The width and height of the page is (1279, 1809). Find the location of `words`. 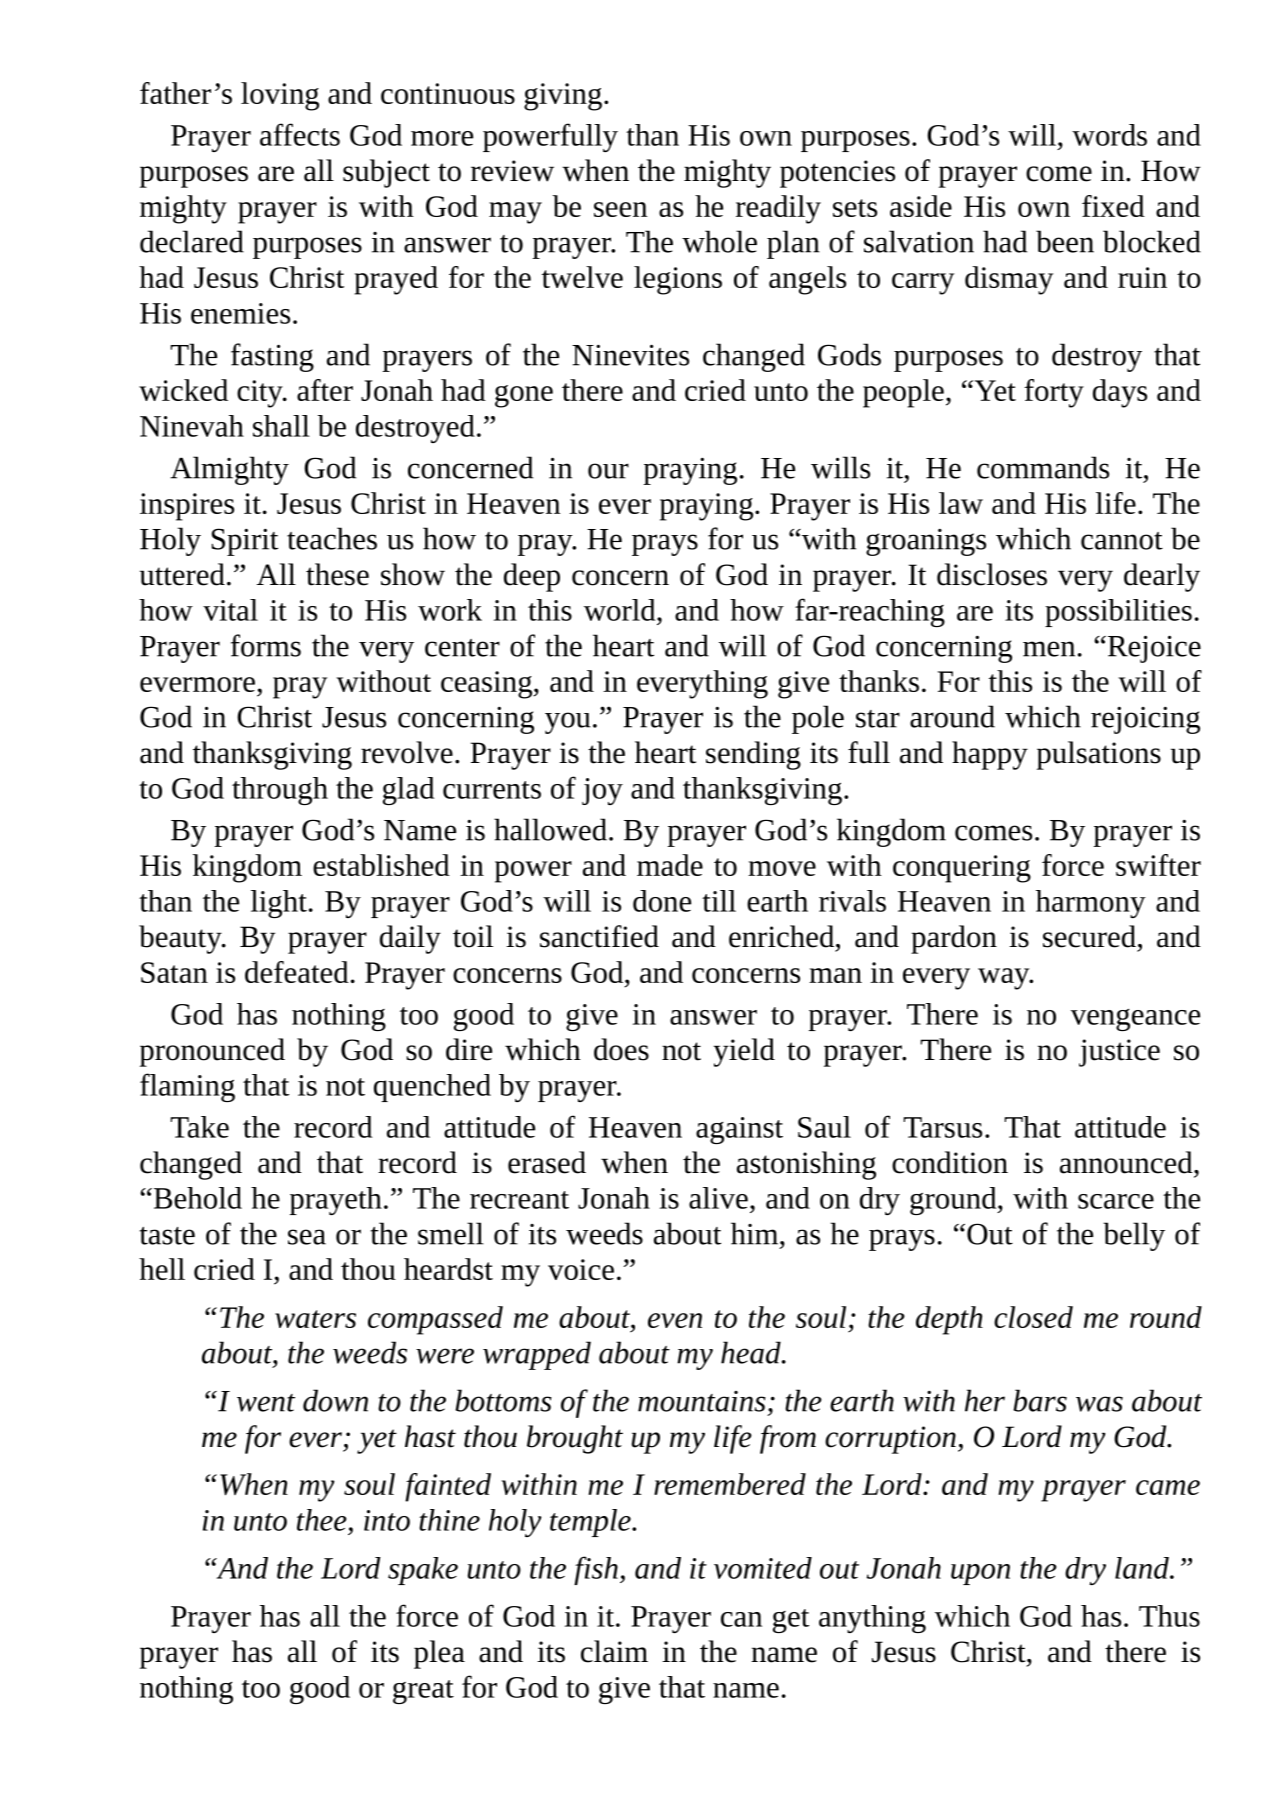

words is located at coordinates (1109, 135).
